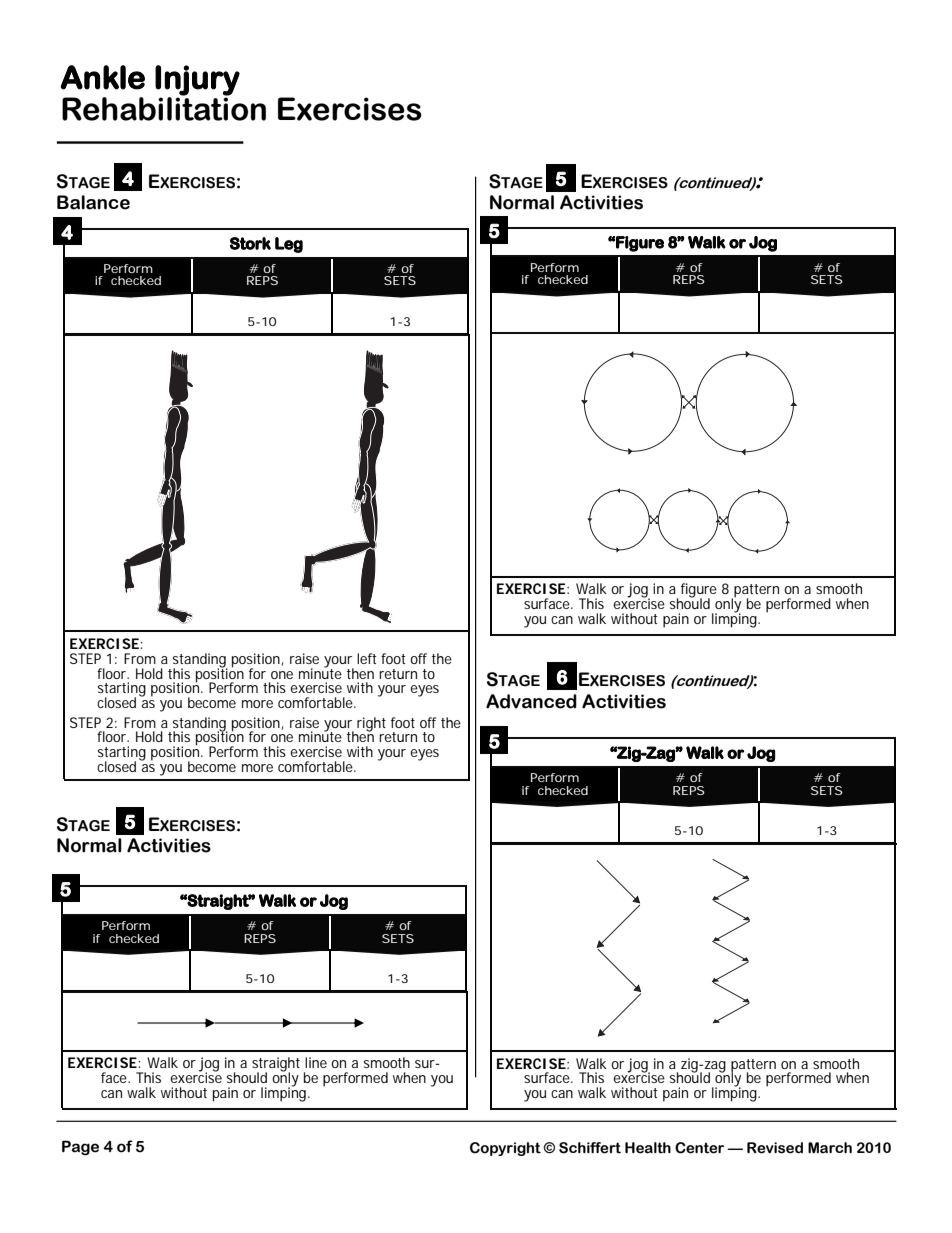 This document has height=1233, width=952. I want to click on left, so click(367, 658).
